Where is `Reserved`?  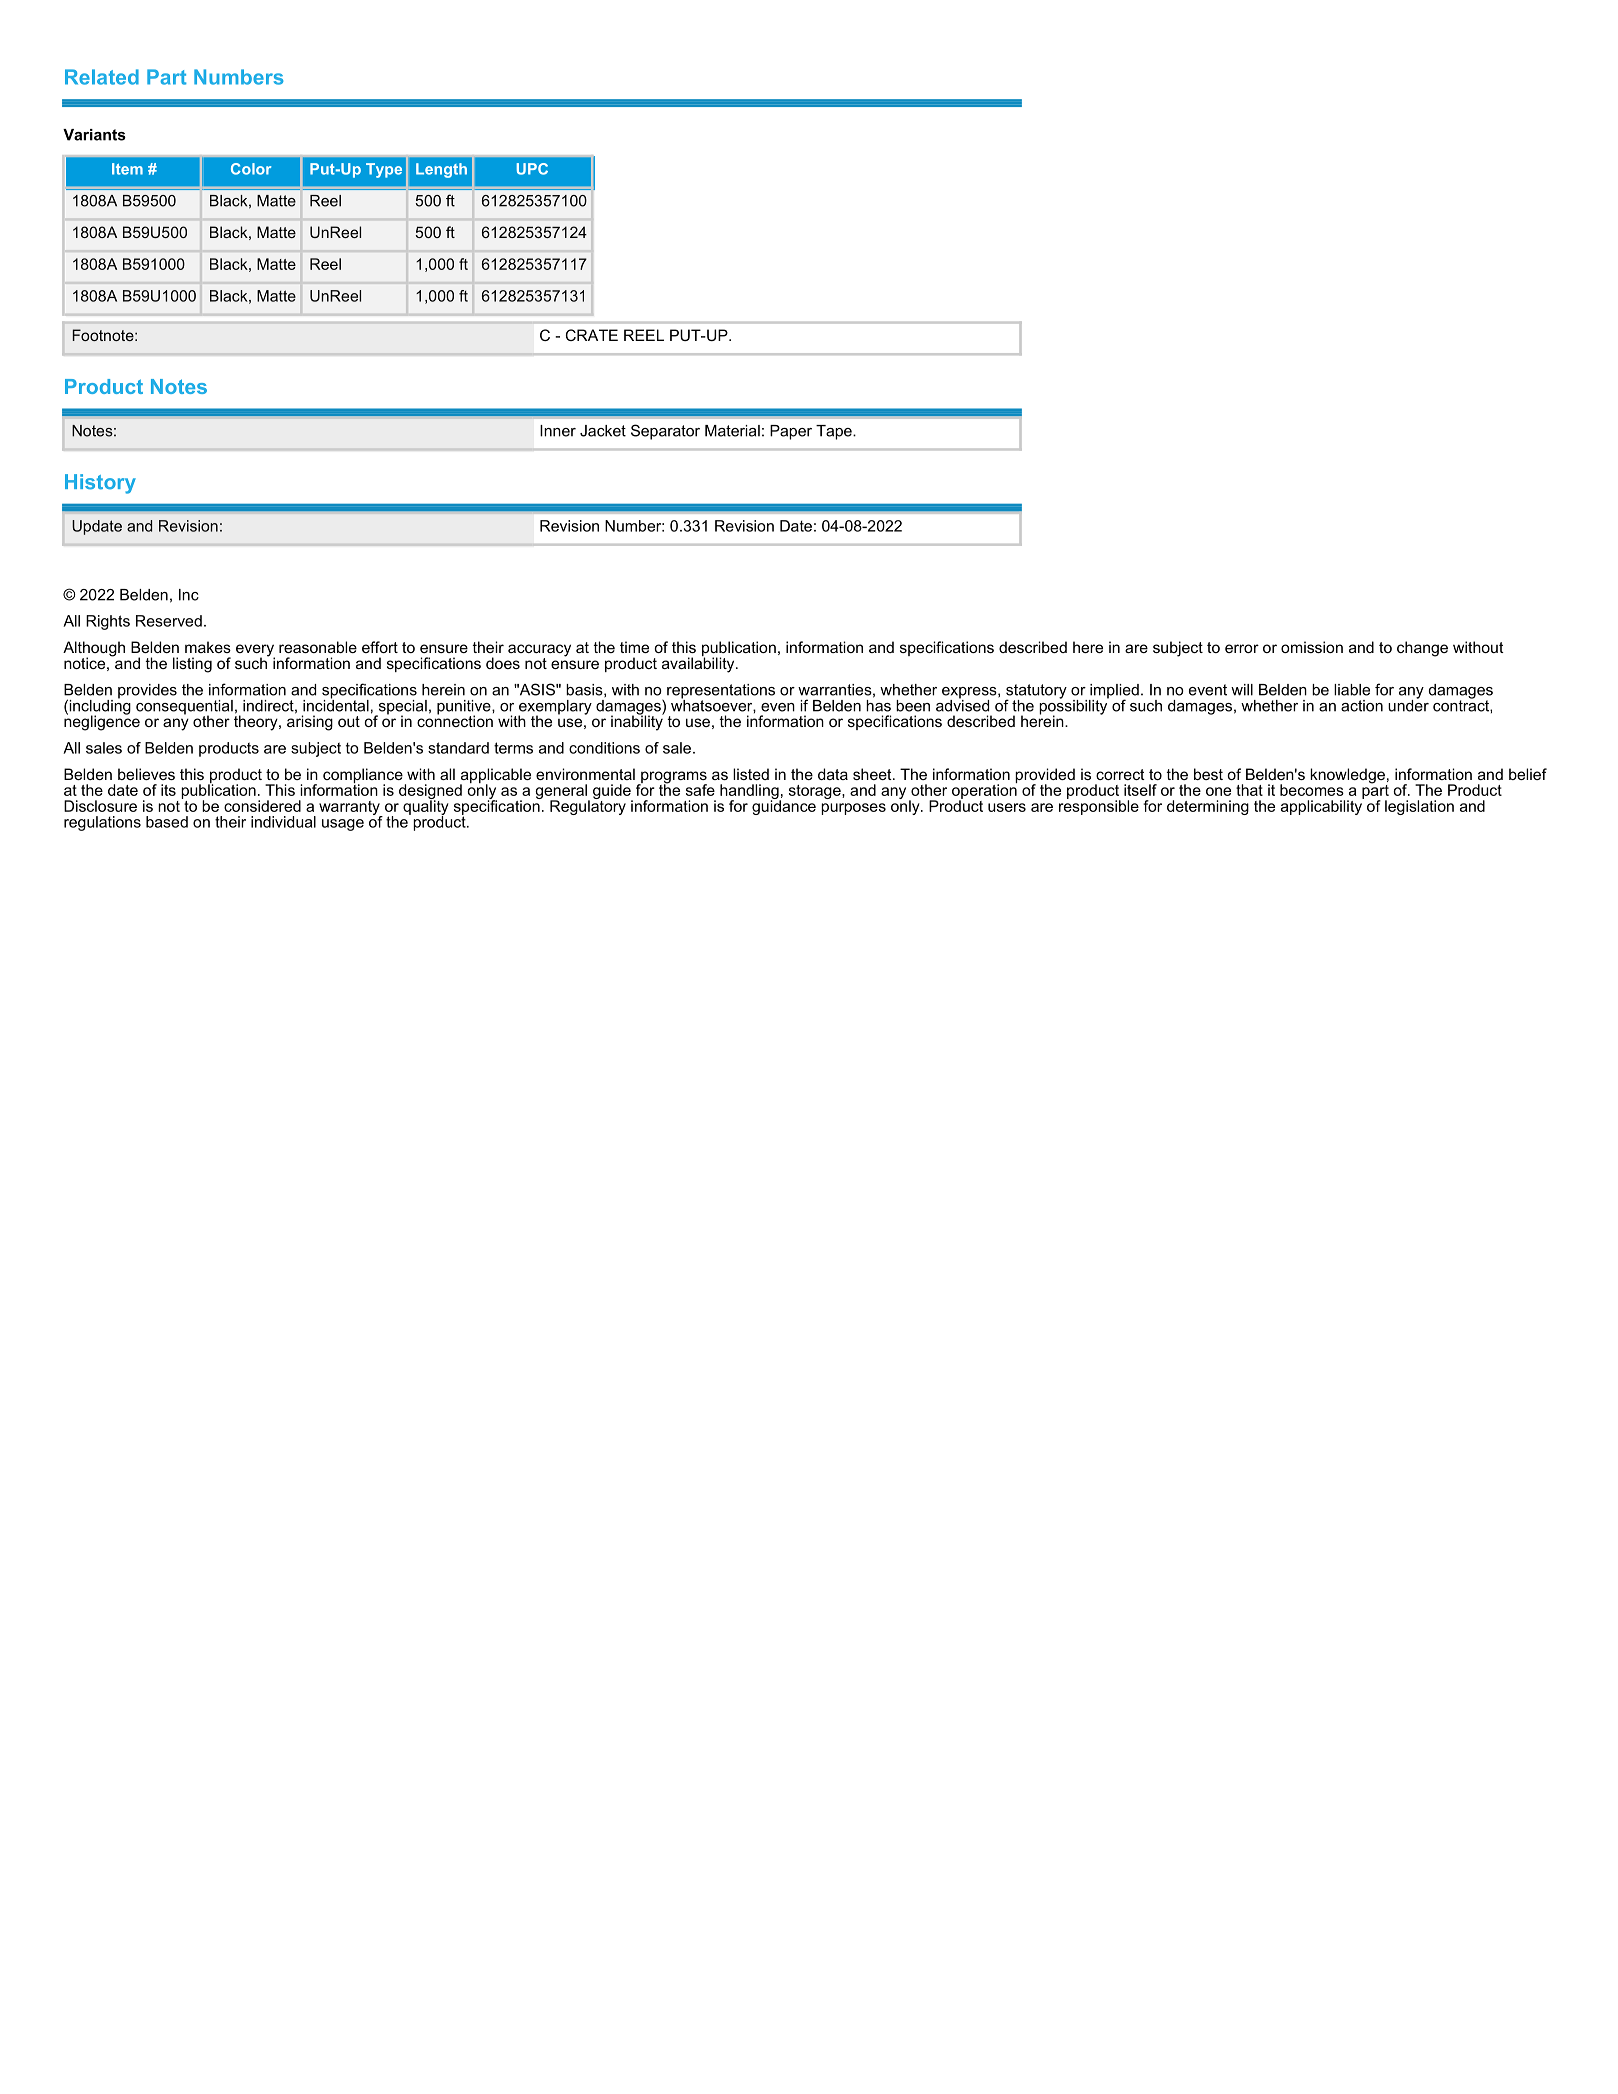
Reserved is located at coordinates (169, 621).
